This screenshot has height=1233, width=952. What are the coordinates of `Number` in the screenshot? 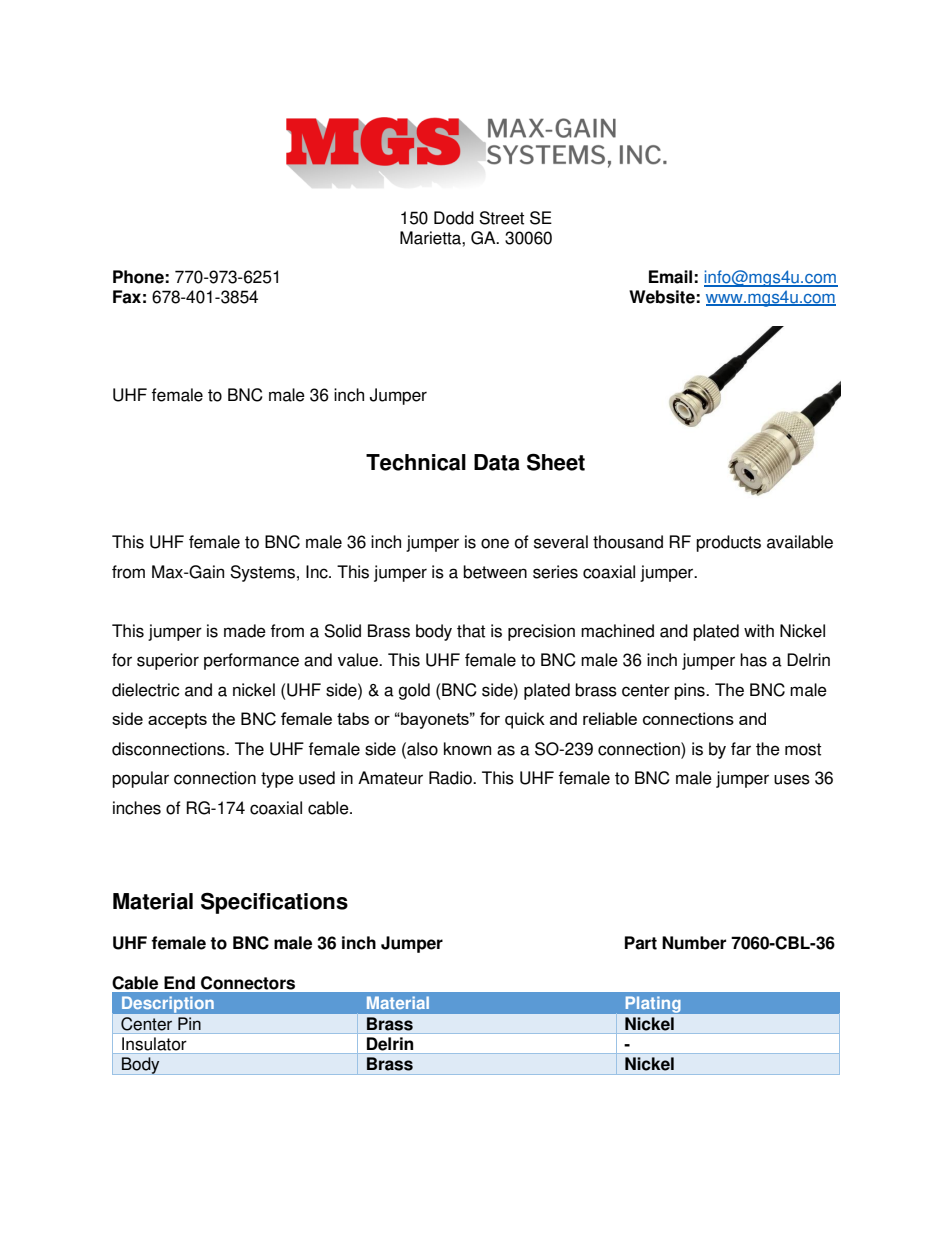 It's located at (694, 943).
